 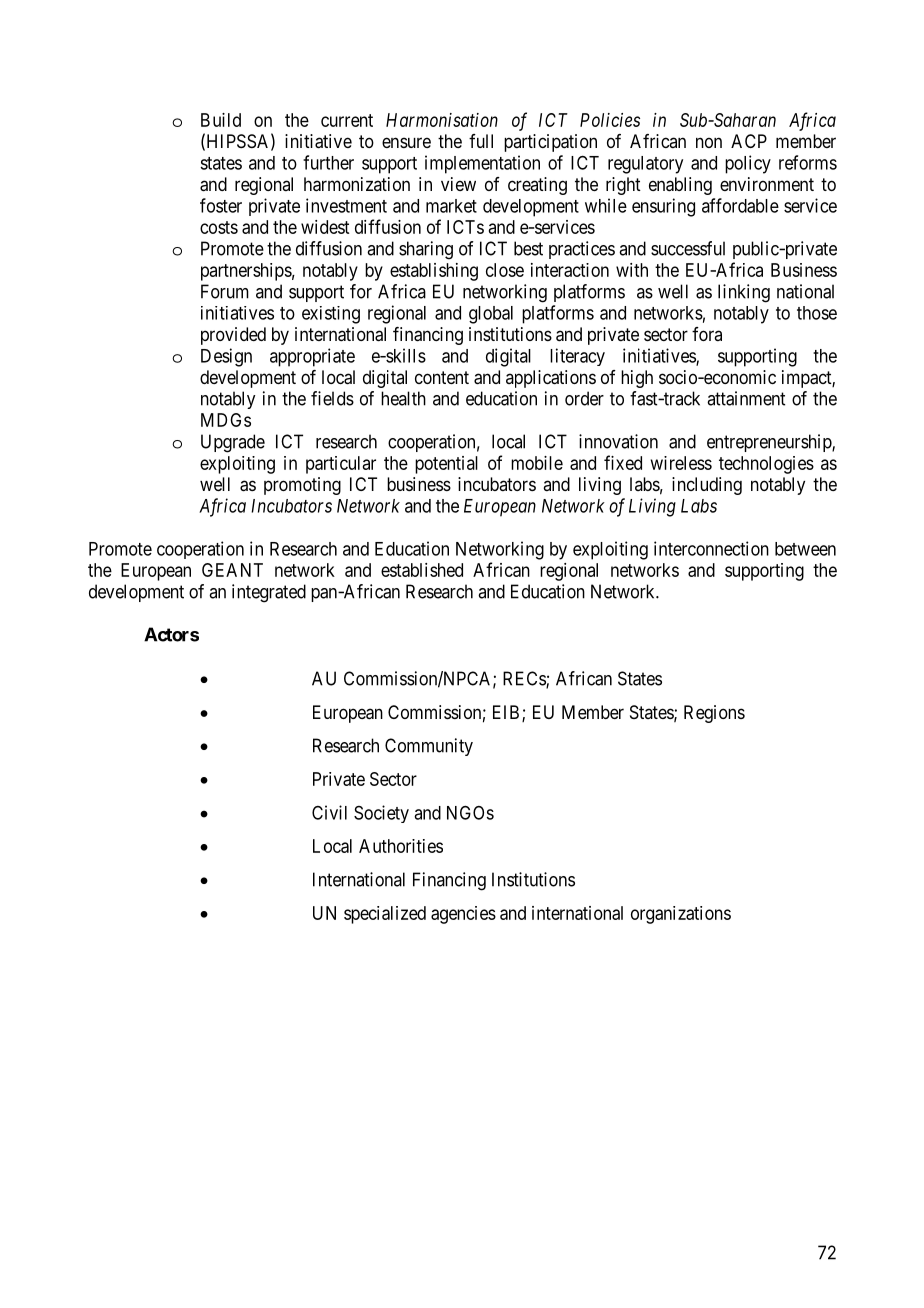 I want to click on promoting, so click(x=302, y=486).
